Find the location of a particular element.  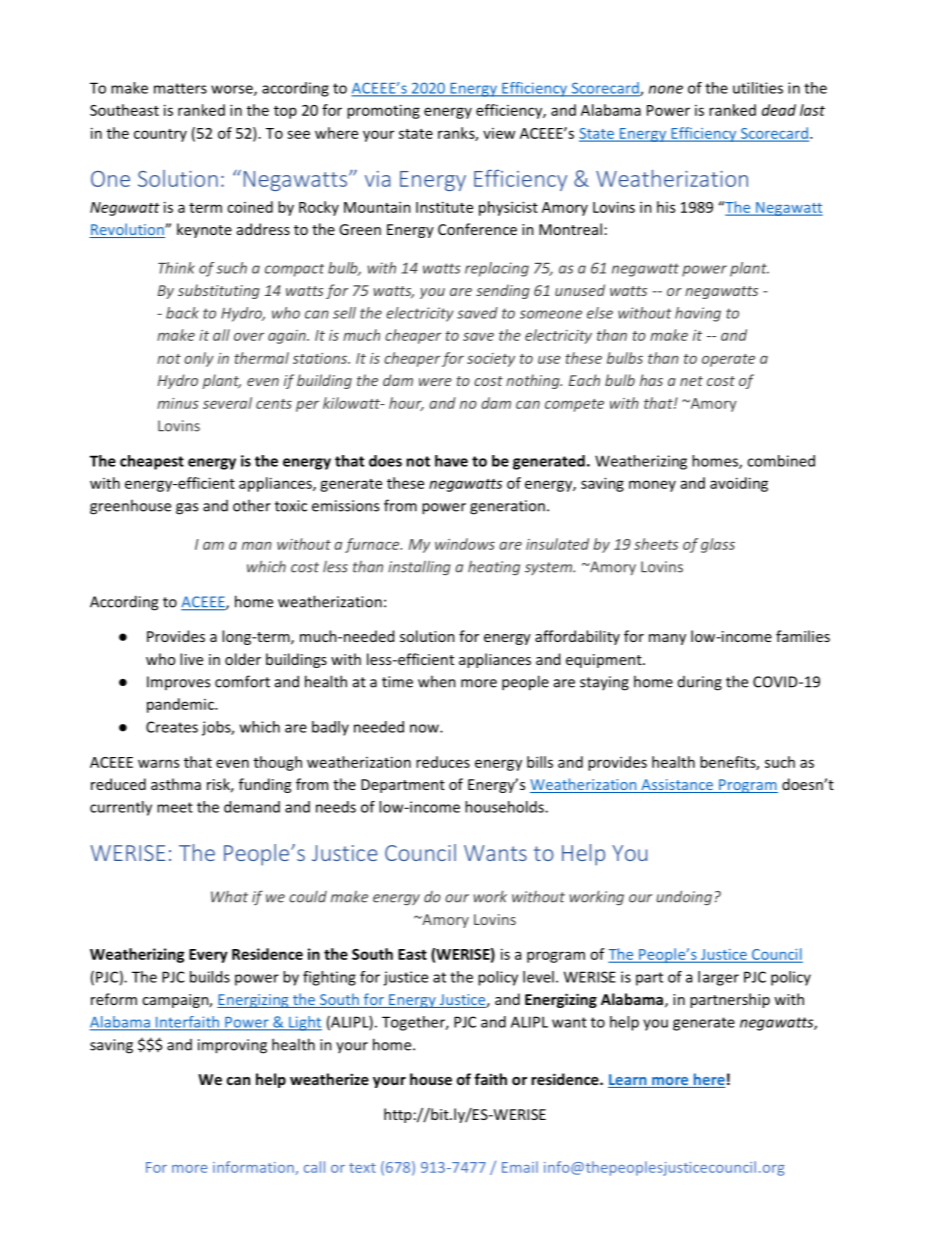

live is located at coordinates (191, 659).
